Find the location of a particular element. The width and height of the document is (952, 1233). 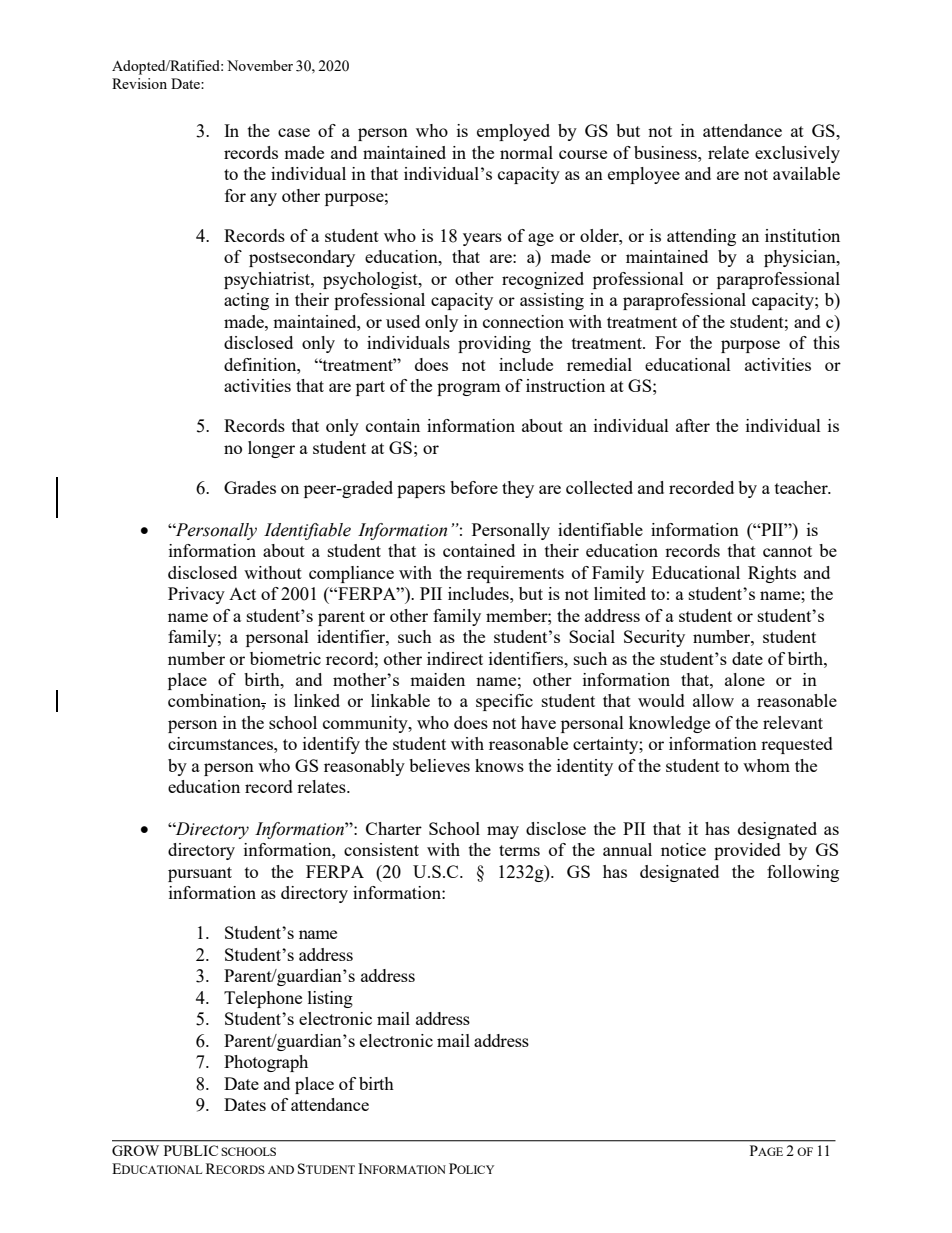

provided is located at coordinates (747, 851).
